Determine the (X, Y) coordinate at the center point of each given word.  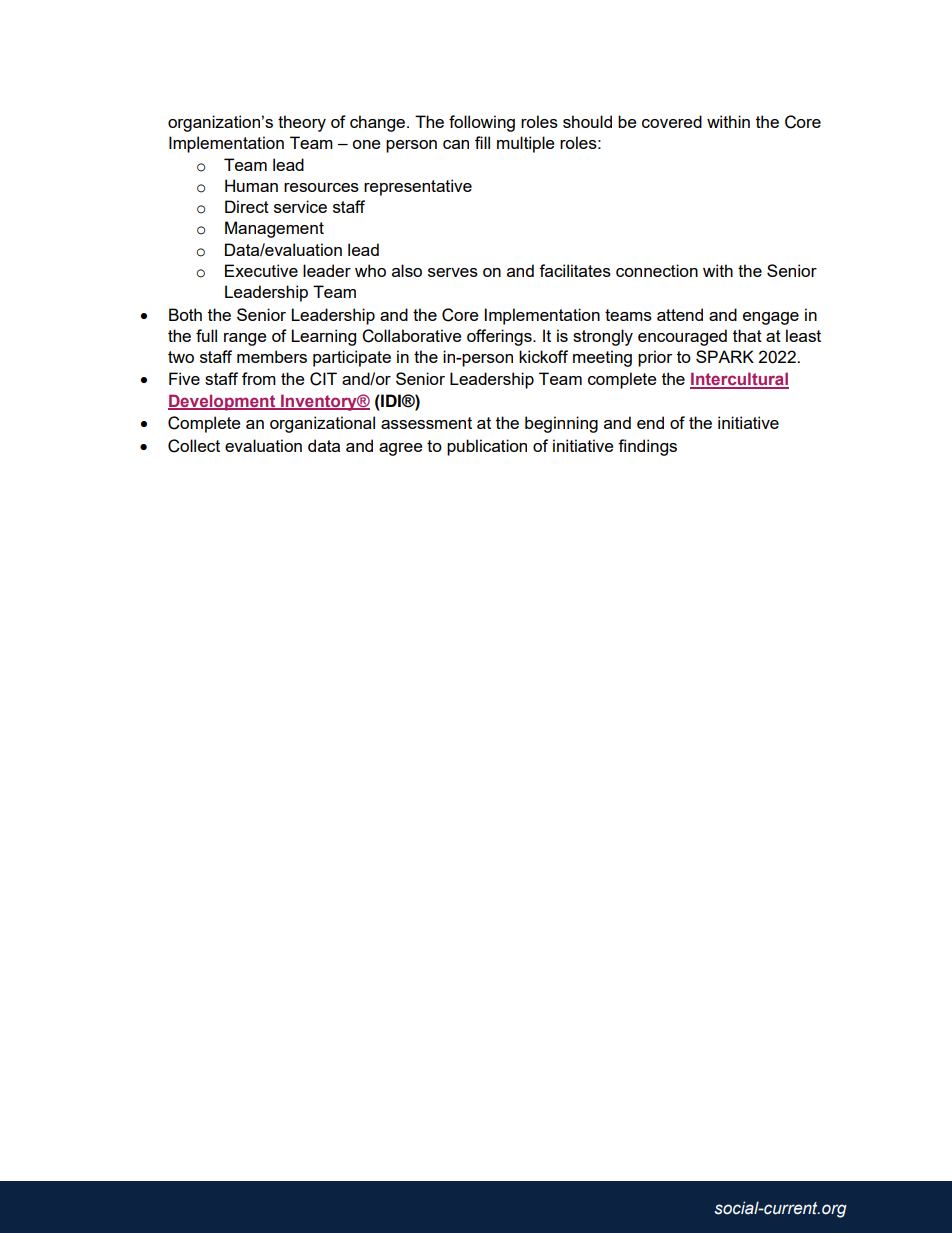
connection (657, 270)
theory (302, 123)
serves (453, 272)
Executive (261, 270)
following (482, 123)
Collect (194, 446)
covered (672, 121)
